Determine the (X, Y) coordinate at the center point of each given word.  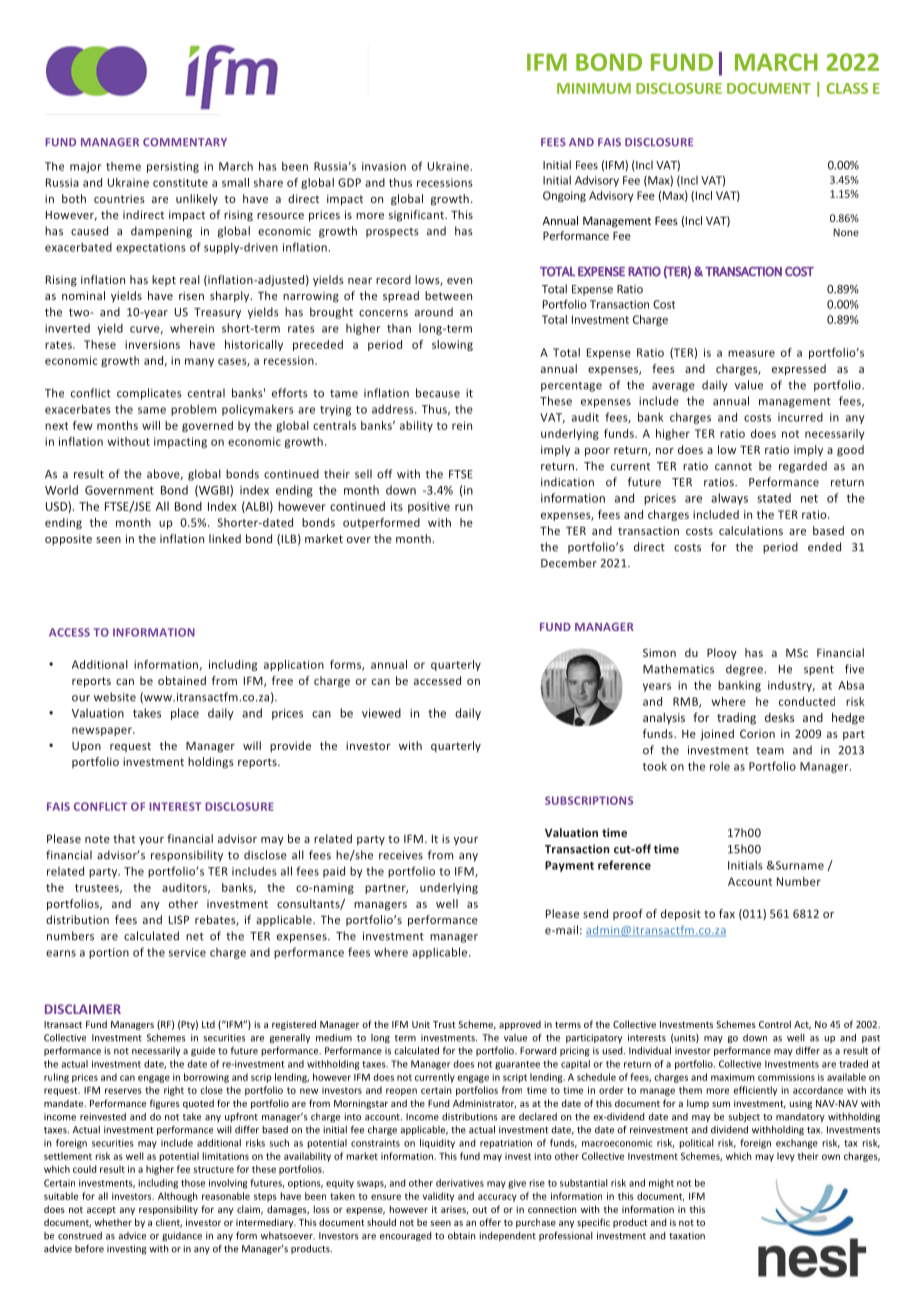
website (115, 697)
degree (746, 670)
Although (178, 1197)
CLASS (847, 88)
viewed (381, 713)
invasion (384, 166)
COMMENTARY (185, 142)
